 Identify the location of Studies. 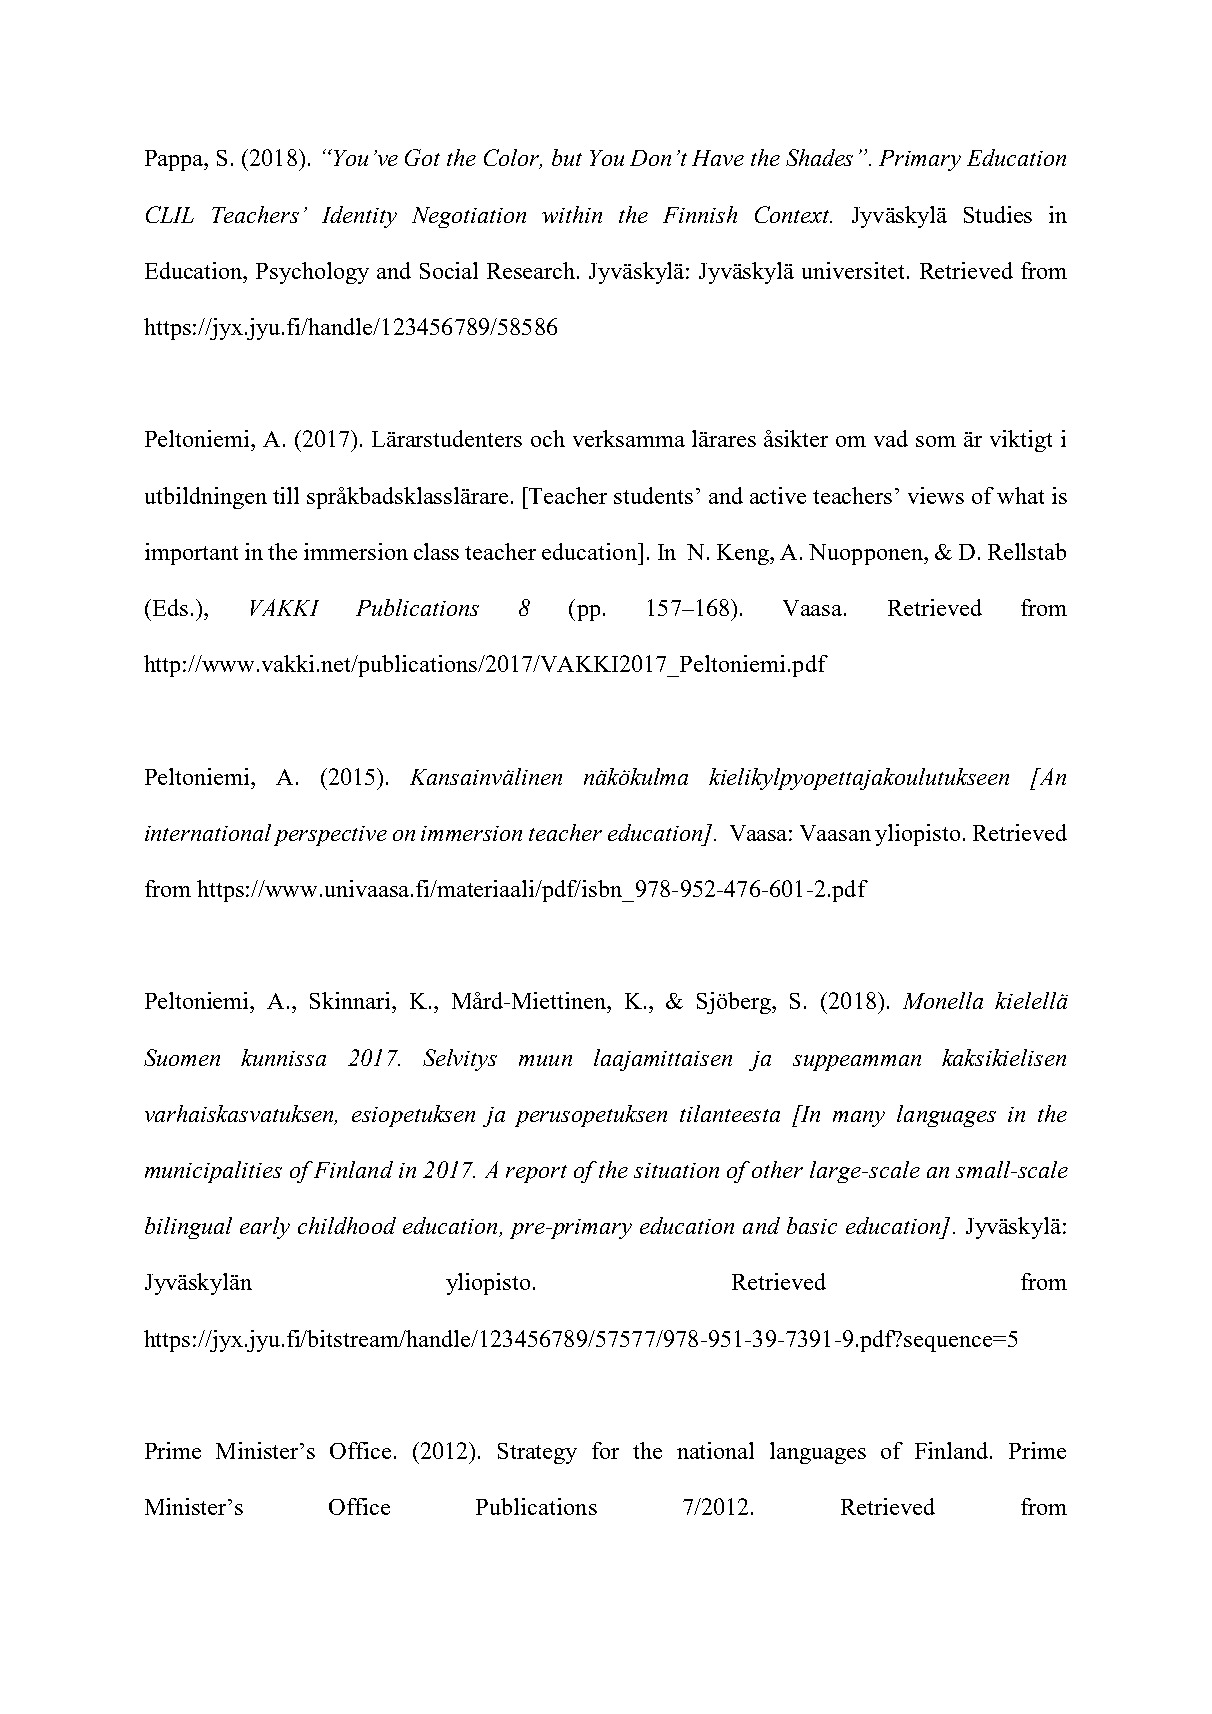
(998, 214).
